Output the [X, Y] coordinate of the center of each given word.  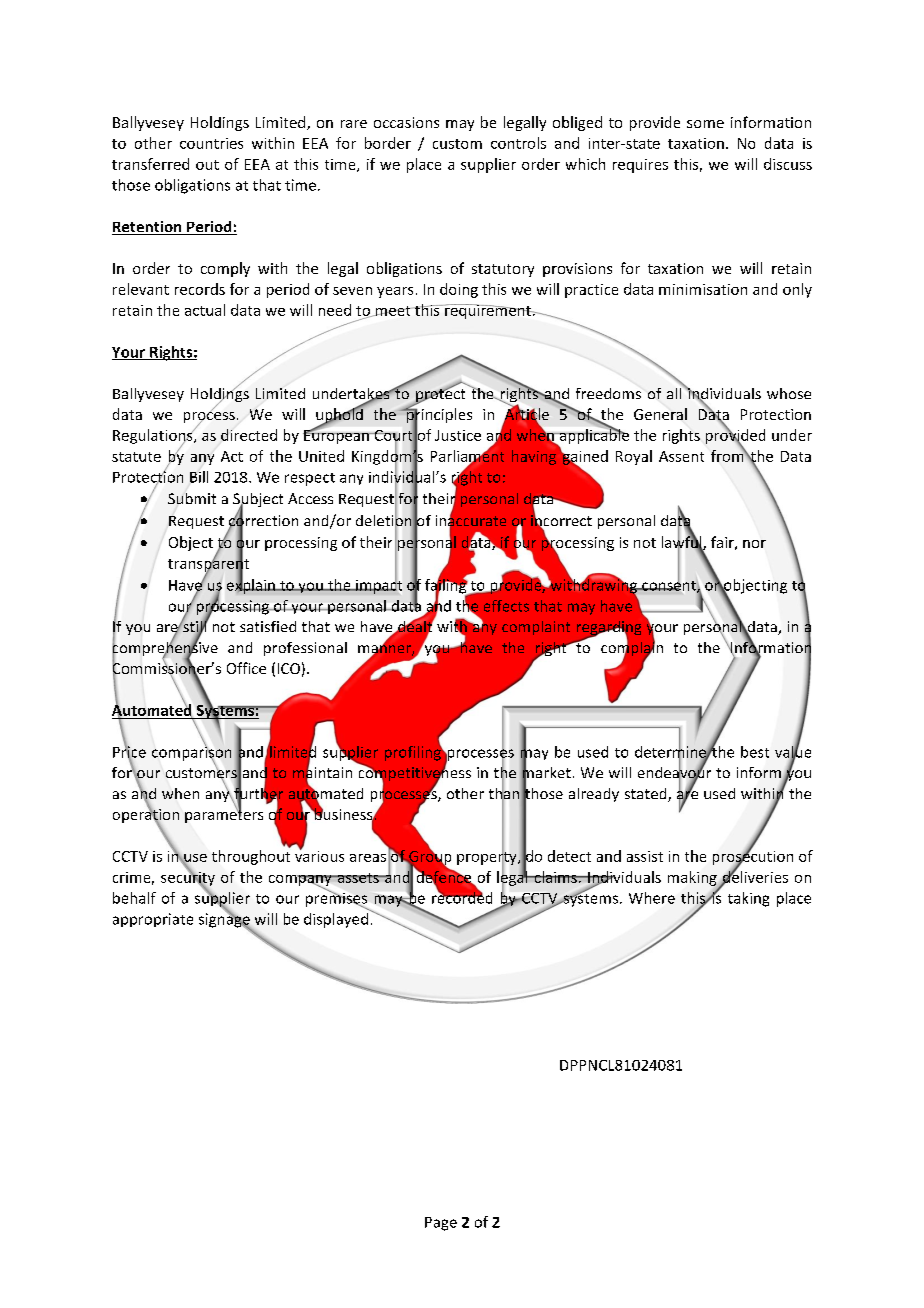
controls [518, 143]
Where [652, 898]
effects [506, 606]
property [488, 858]
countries [211, 143]
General [660, 414]
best [755, 752]
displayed [337, 919]
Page [441, 1224]
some [705, 124]
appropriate [153, 920]
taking [748, 899]
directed [249, 435]
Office [246, 668]
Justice [458, 435]
